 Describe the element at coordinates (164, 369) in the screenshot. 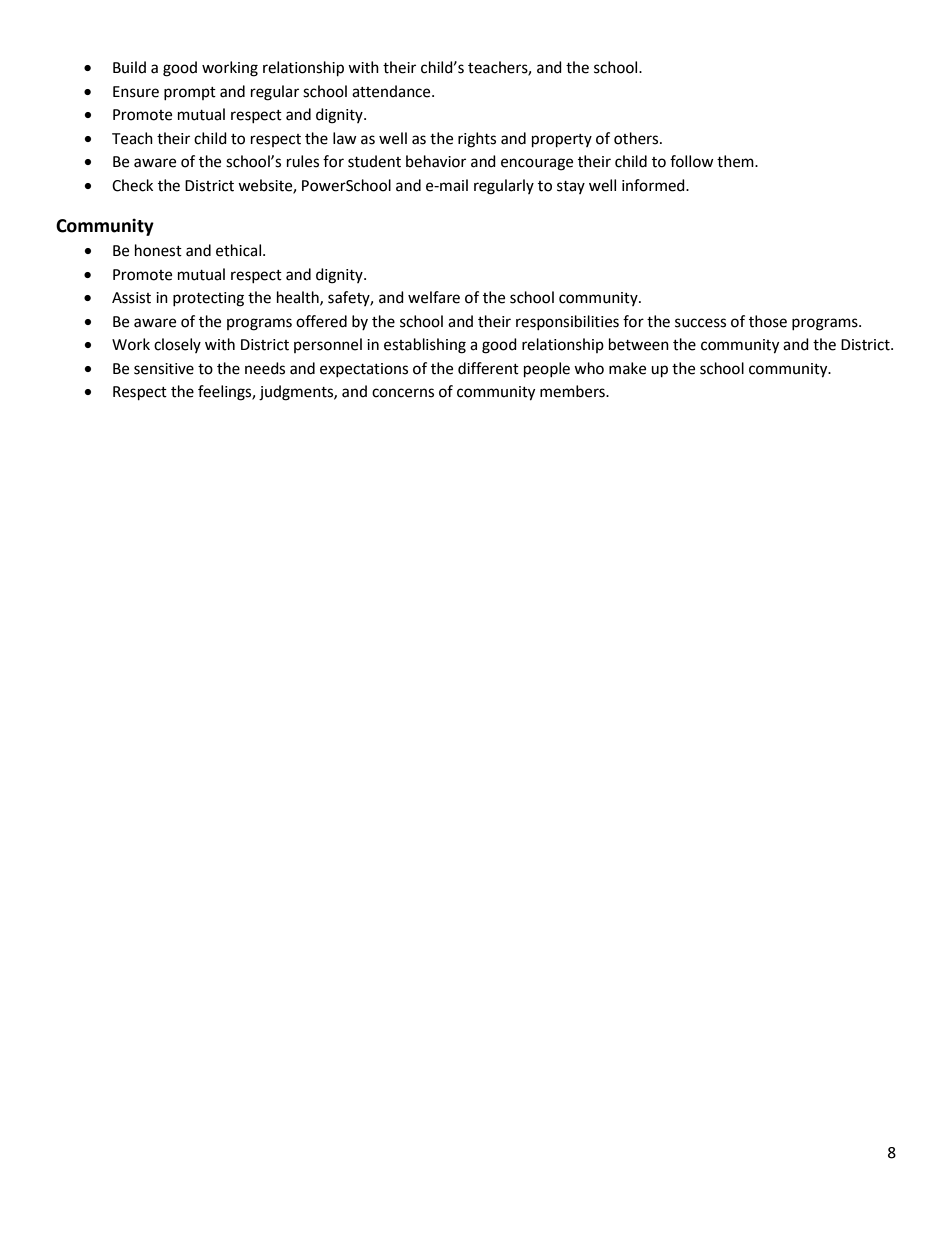

I see `sensitive` at that location.
